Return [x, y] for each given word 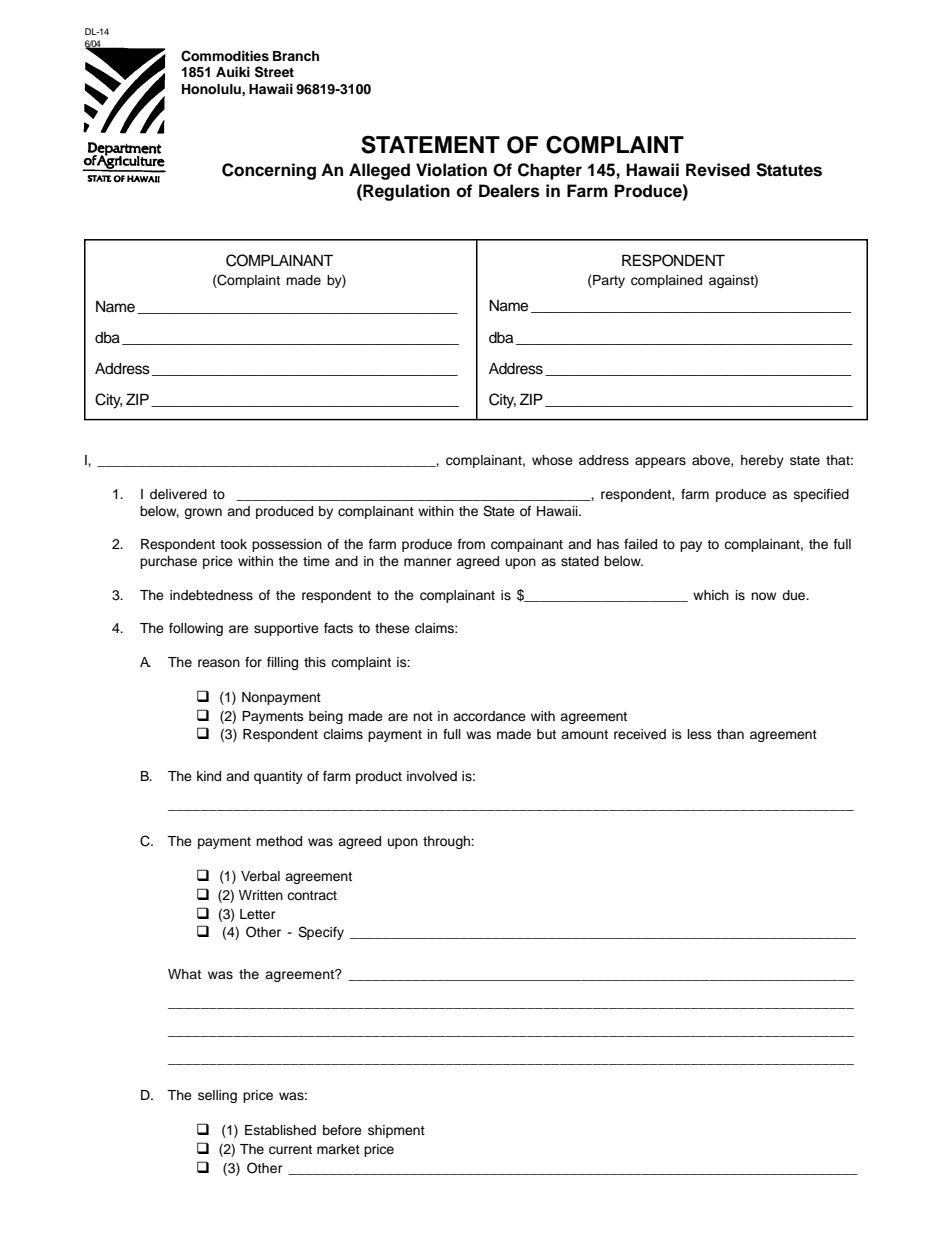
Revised [718, 170]
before [342, 1130]
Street [274, 72]
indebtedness [211, 595]
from [471, 544]
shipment [396, 1131]
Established [280, 1130]
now [763, 596]
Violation [451, 170]
